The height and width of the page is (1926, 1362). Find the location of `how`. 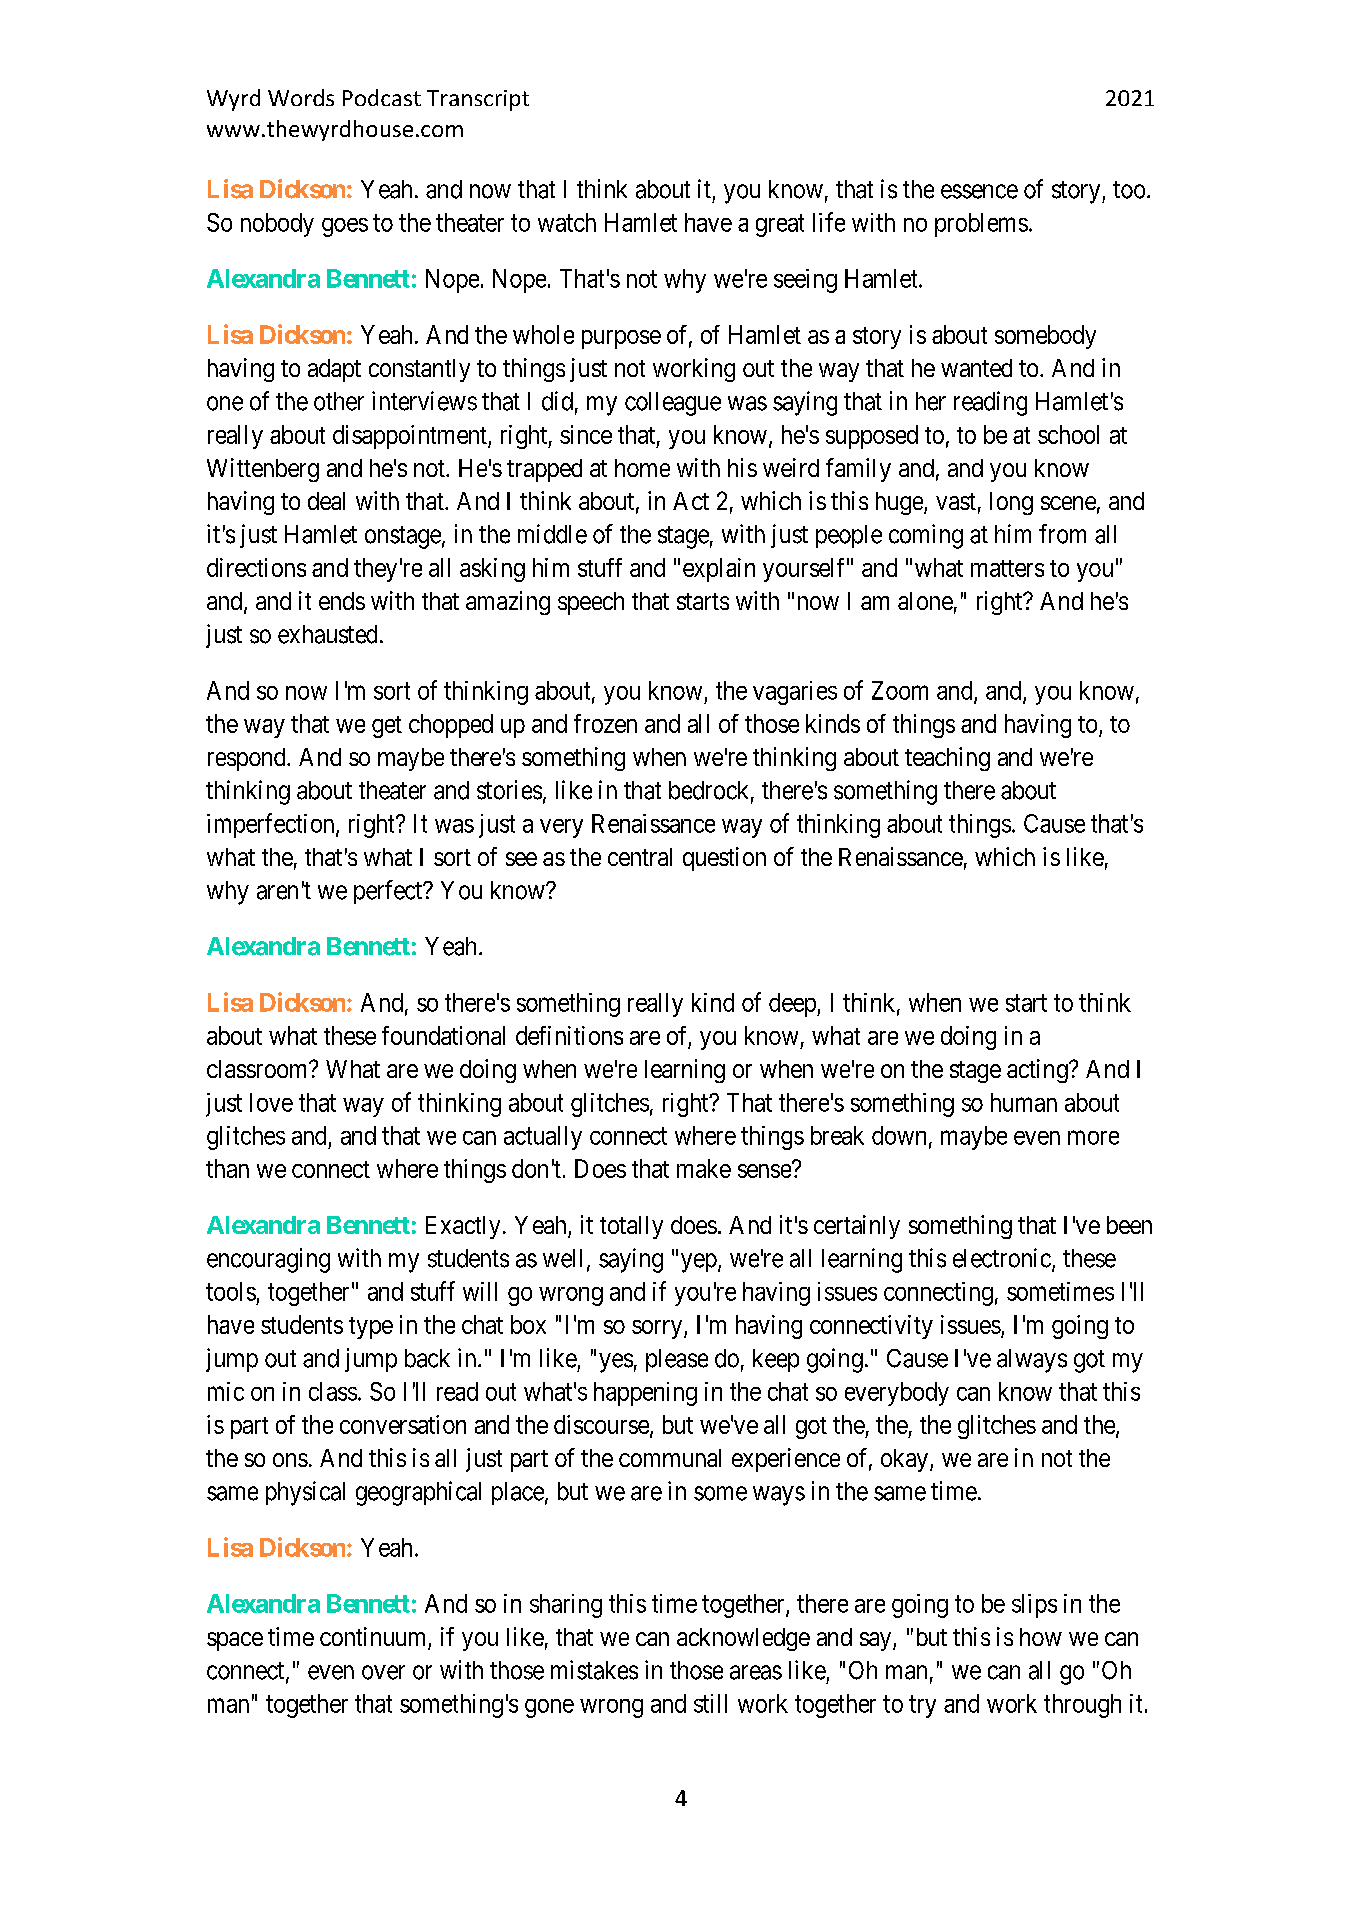

how is located at coordinates (1041, 1637).
